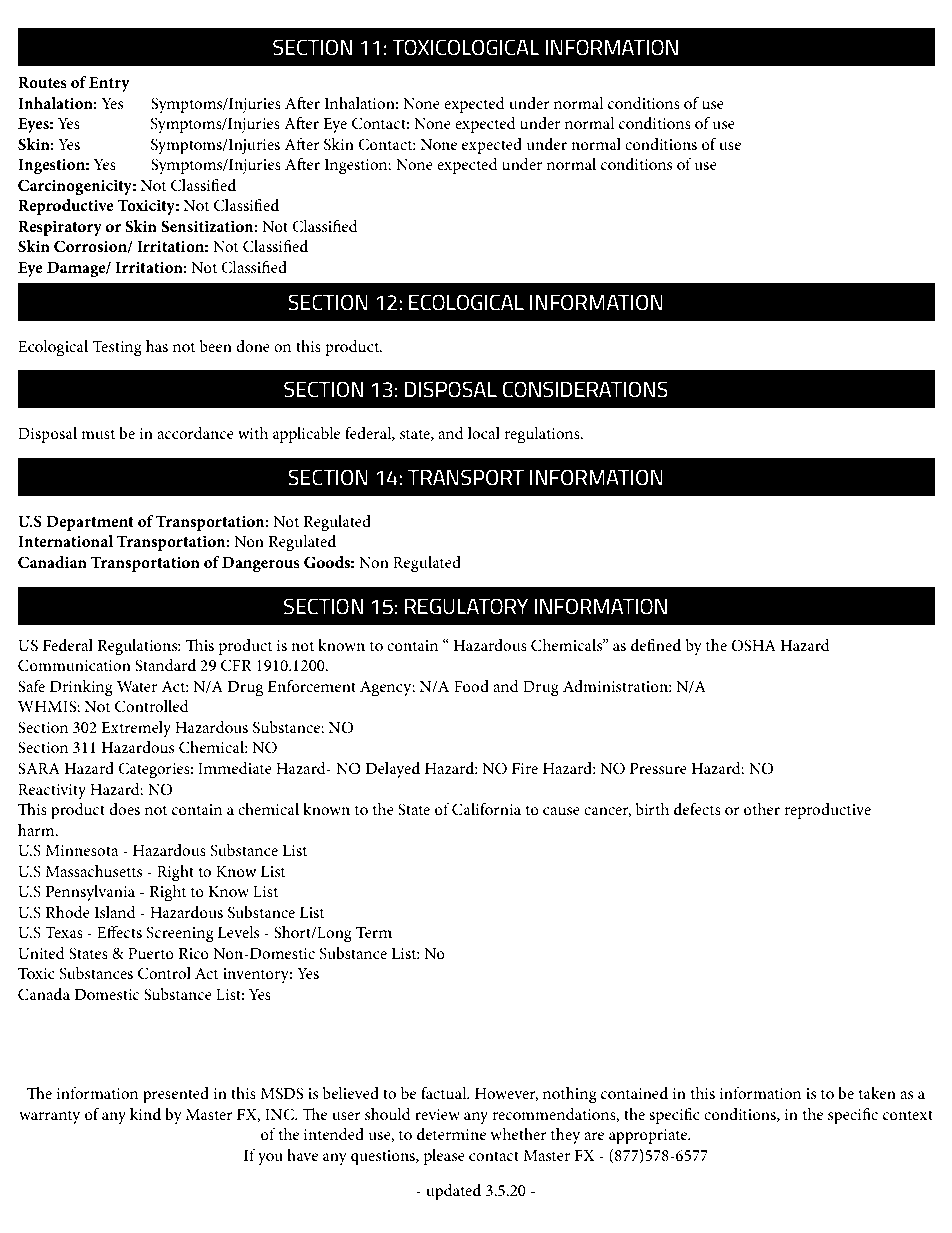 The width and height of the document is (952, 1233). What do you see at coordinates (165, 665) in the document?
I see `Standard` at bounding box center [165, 665].
